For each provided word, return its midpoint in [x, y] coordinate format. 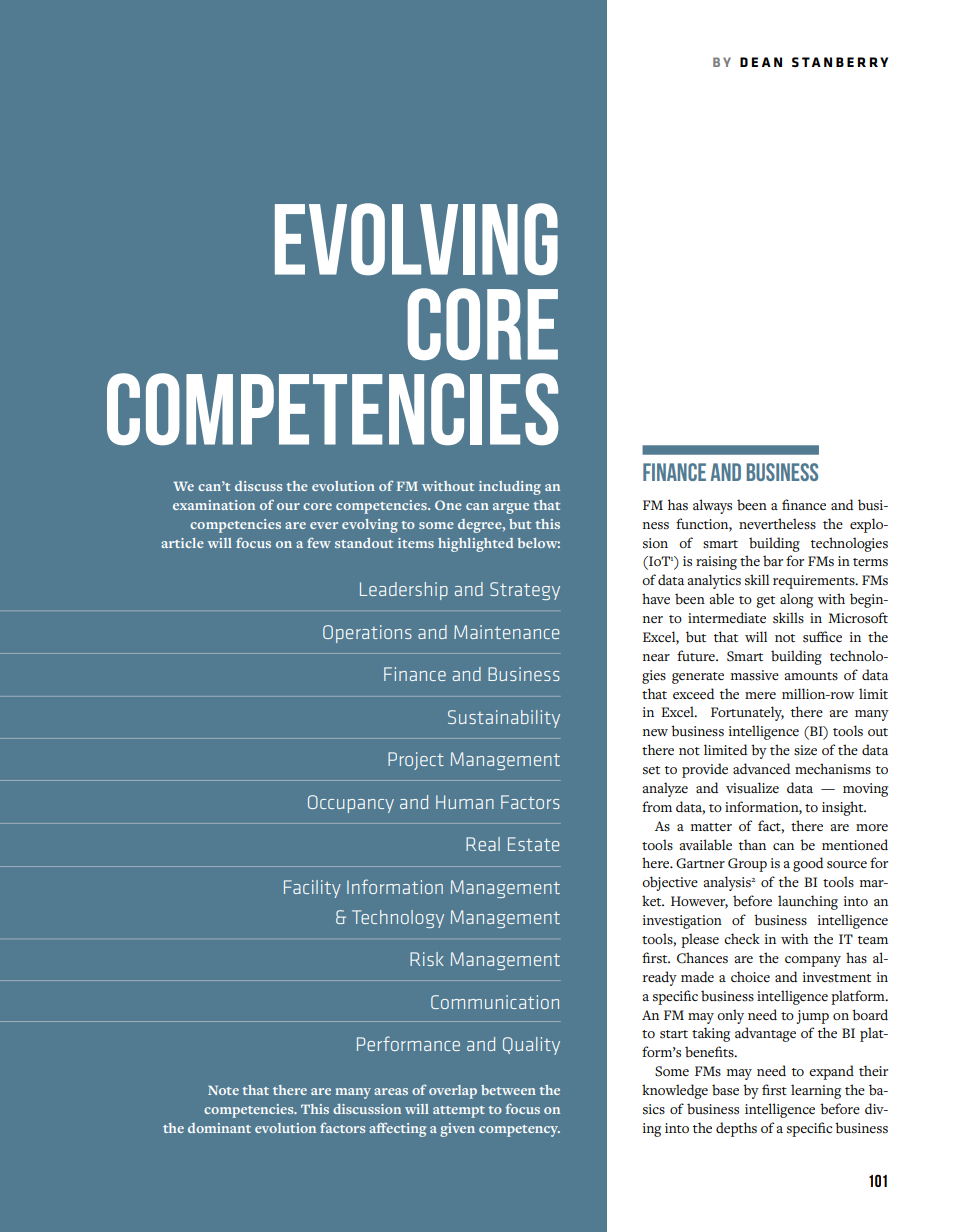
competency [519, 1131]
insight [844, 808]
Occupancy [351, 804]
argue [511, 508]
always [712, 506]
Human [465, 802]
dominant [219, 1128]
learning [816, 1091]
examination [214, 505]
